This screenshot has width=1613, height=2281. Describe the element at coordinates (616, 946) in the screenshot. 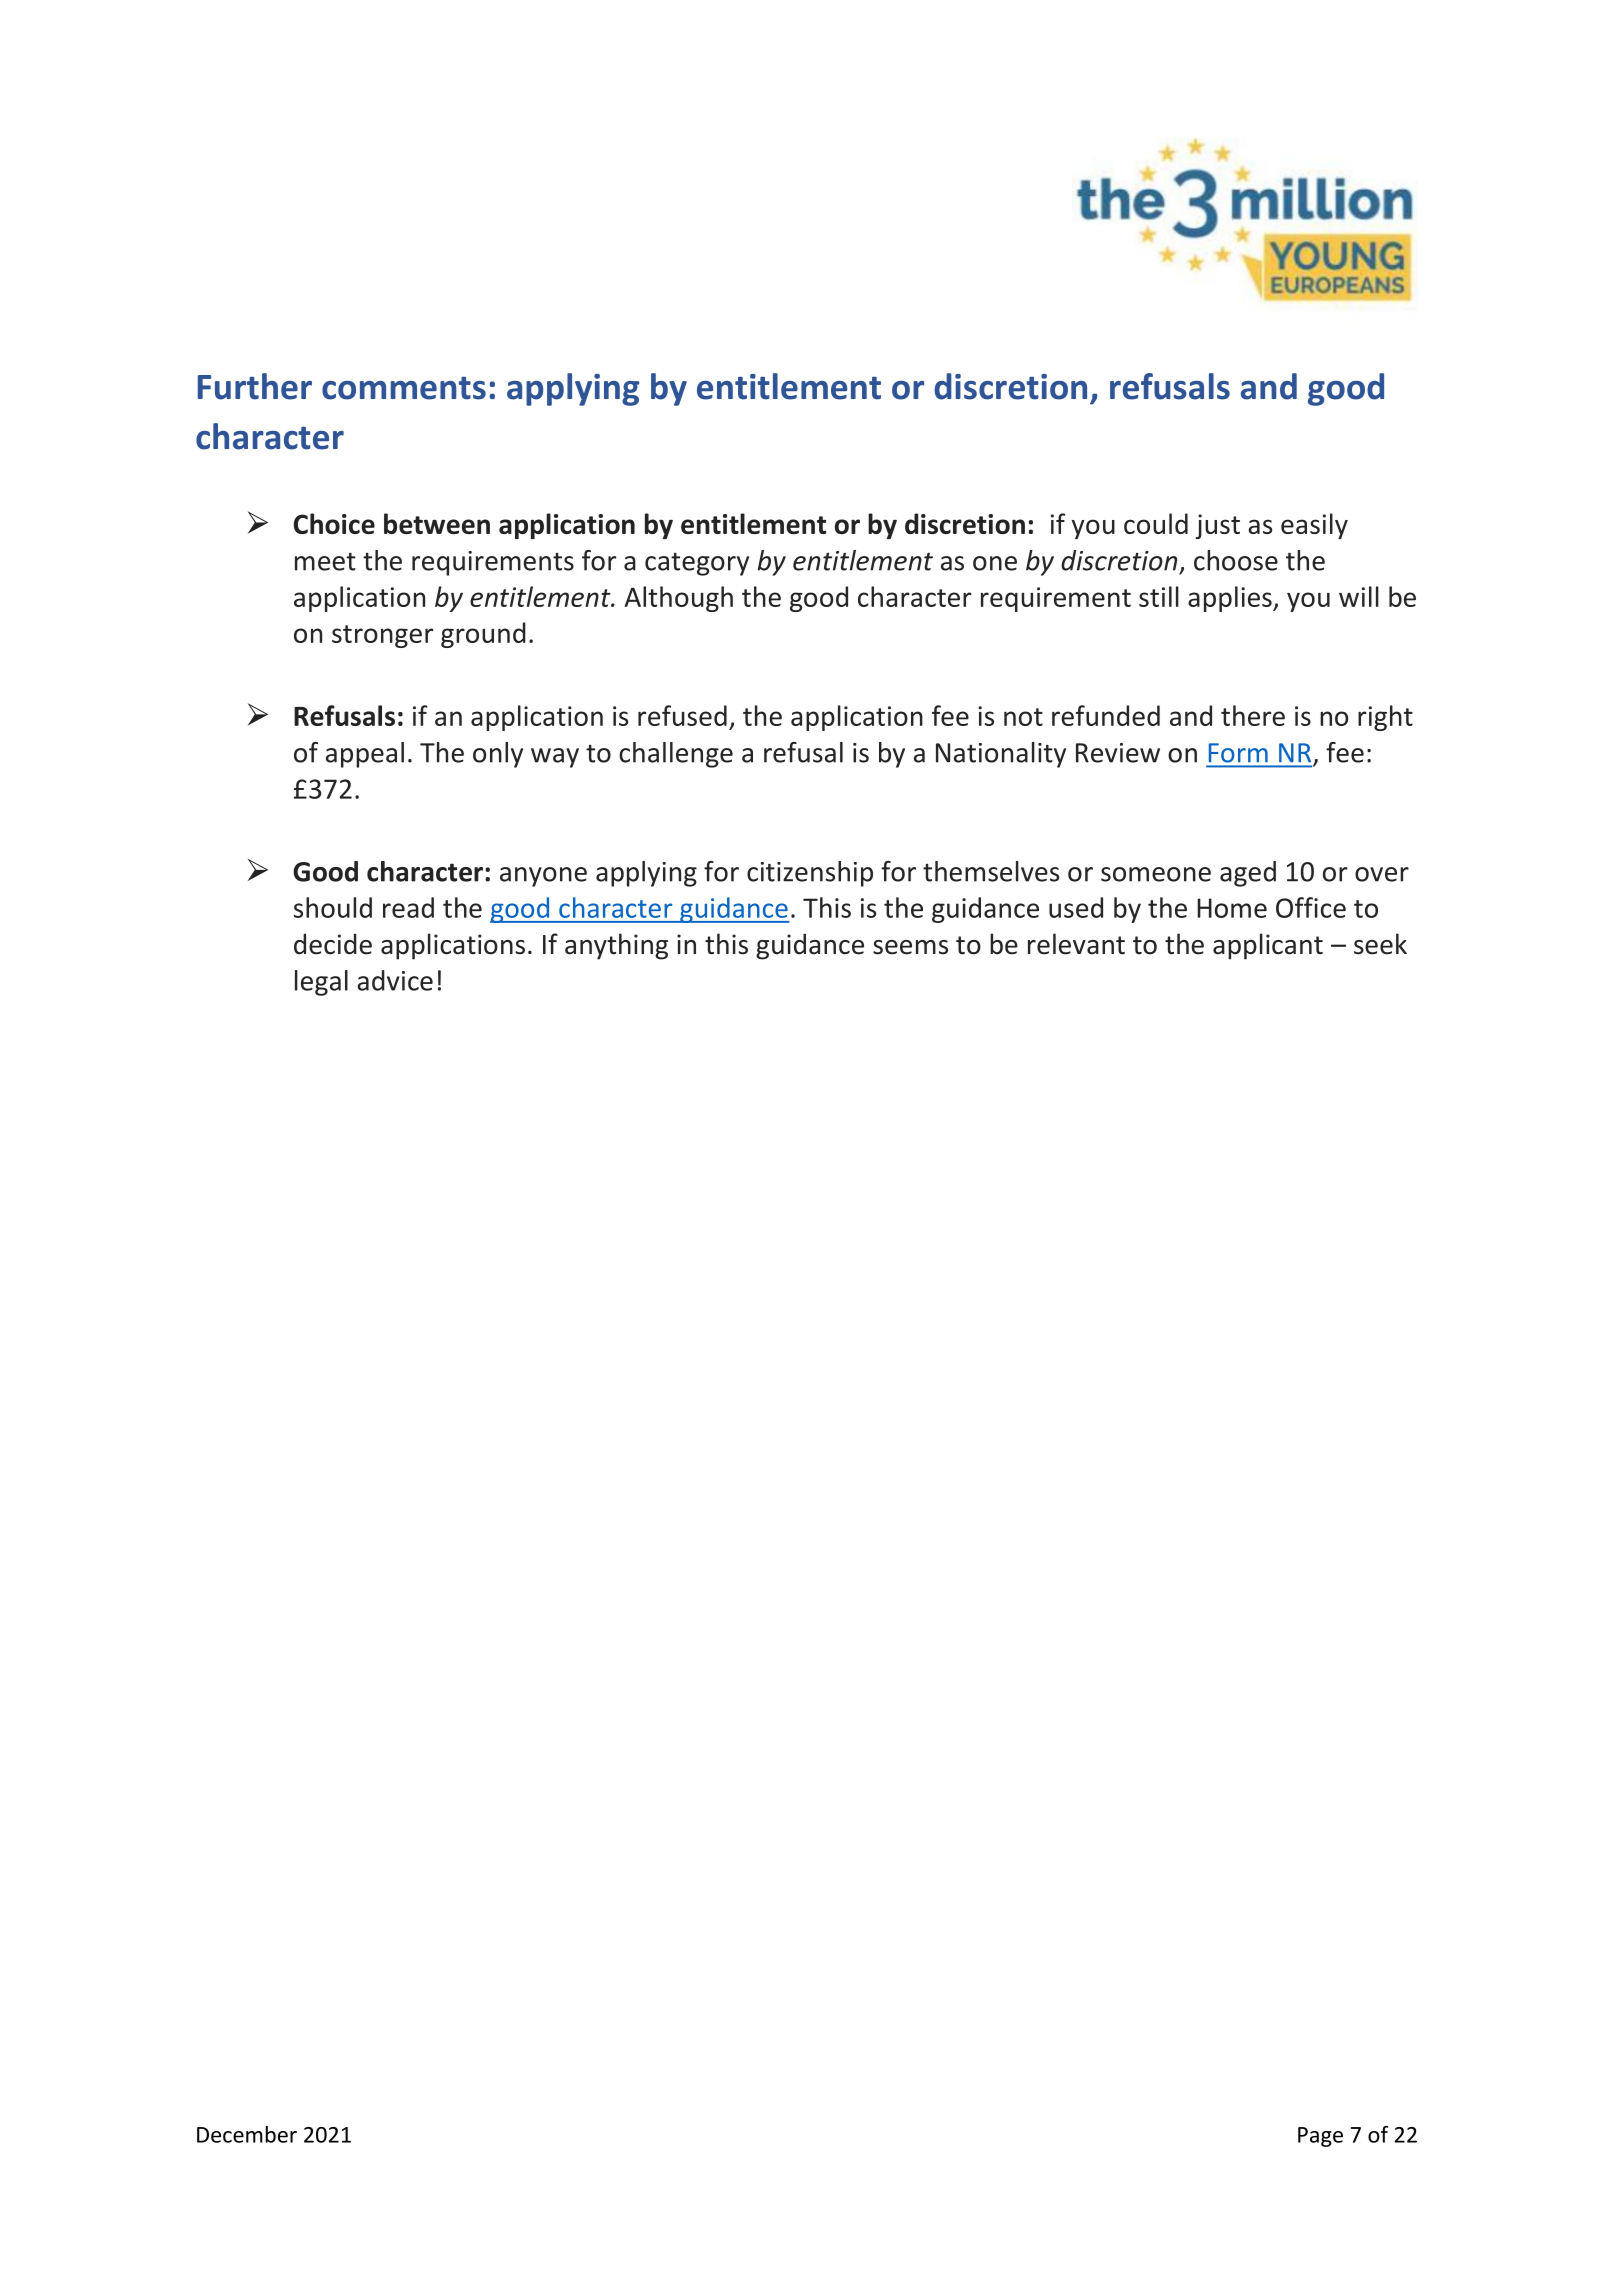

I see `anything` at that location.
